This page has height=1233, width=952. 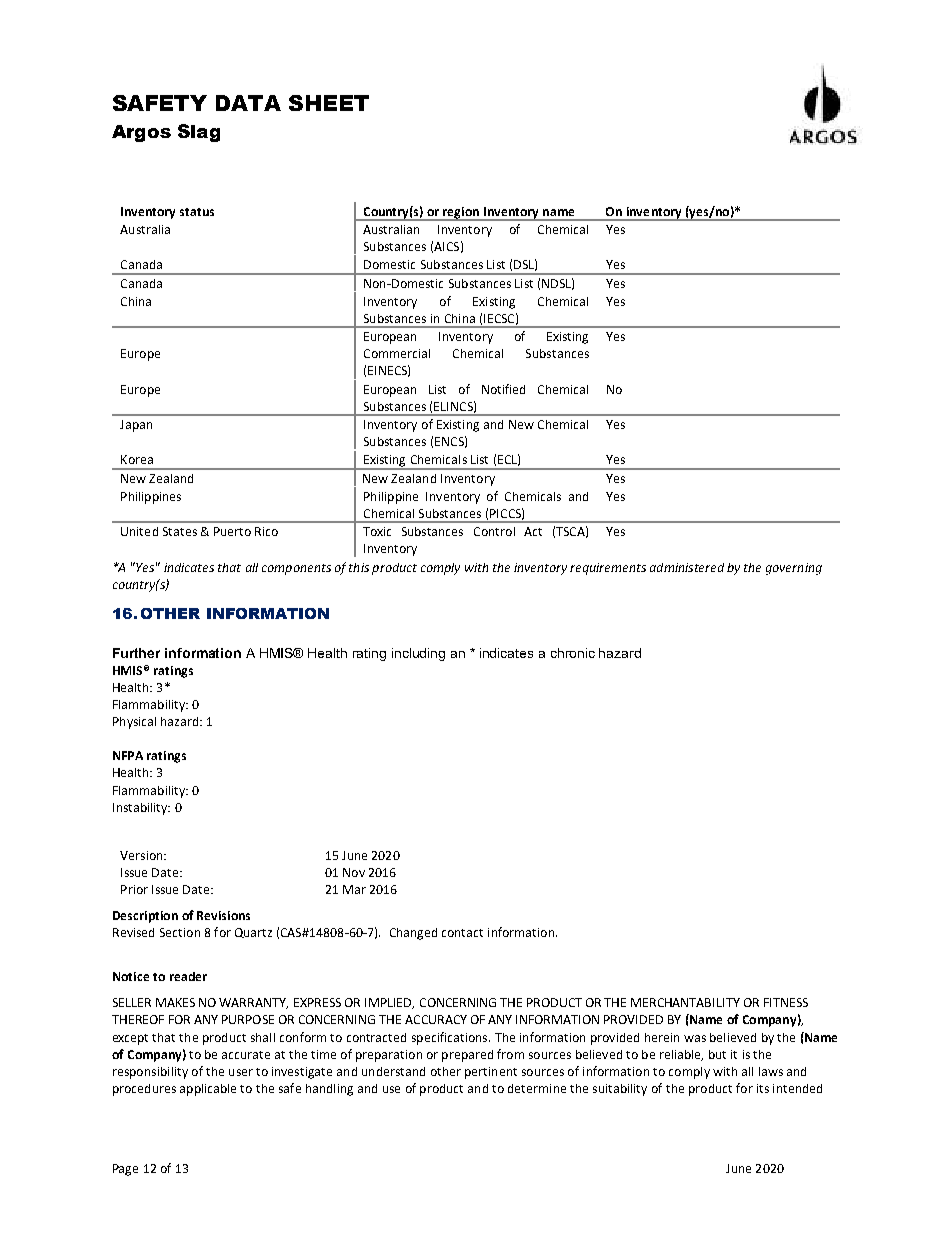 I want to click on administered, so click(x=687, y=567).
